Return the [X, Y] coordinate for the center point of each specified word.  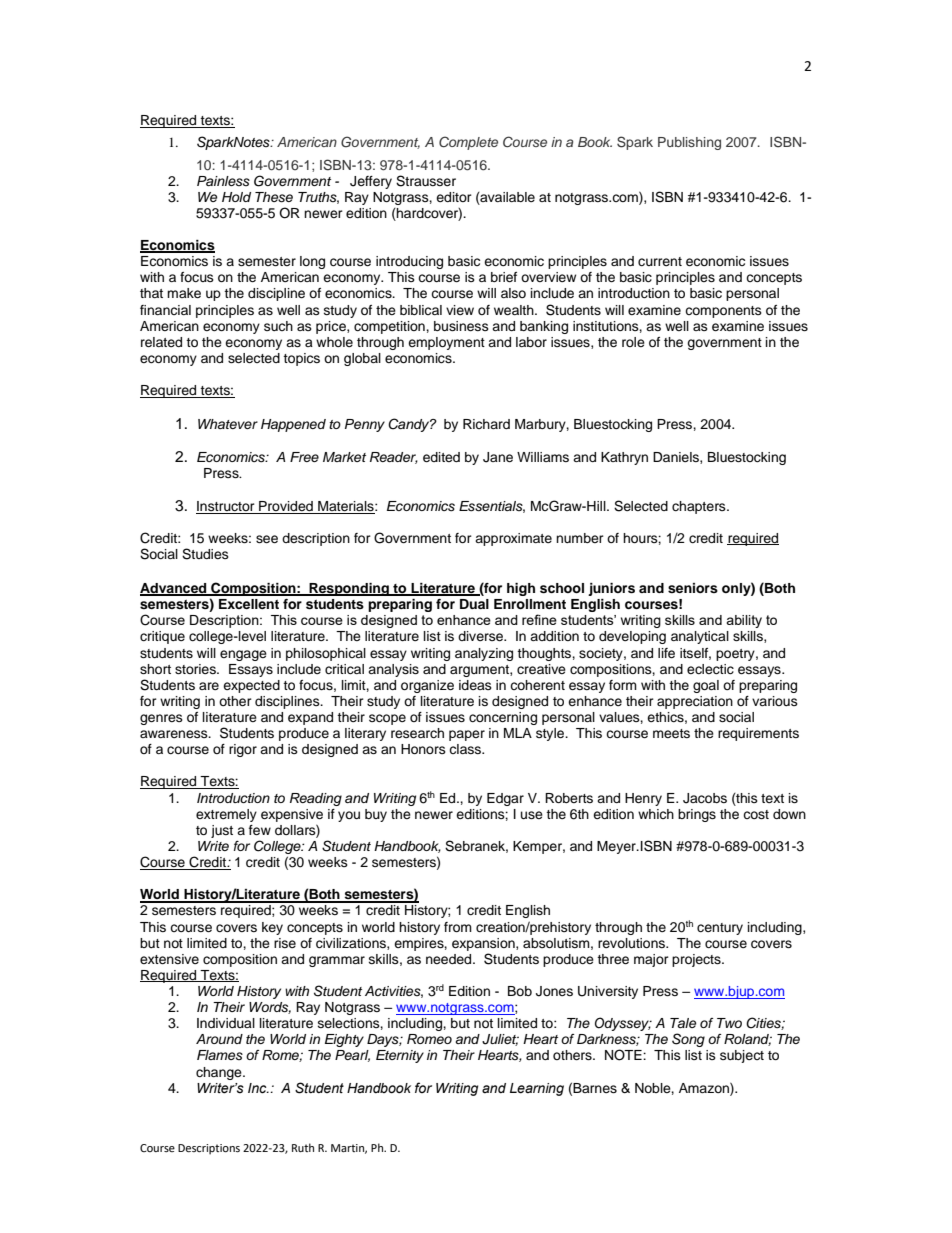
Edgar [505, 799]
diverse [481, 636]
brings [697, 815]
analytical [700, 637]
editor [454, 197]
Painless [223, 181]
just [222, 831]
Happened [293, 425]
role [633, 342]
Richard [486, 424]
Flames [220, 1055]
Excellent [249, 604]
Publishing [689, 143]
